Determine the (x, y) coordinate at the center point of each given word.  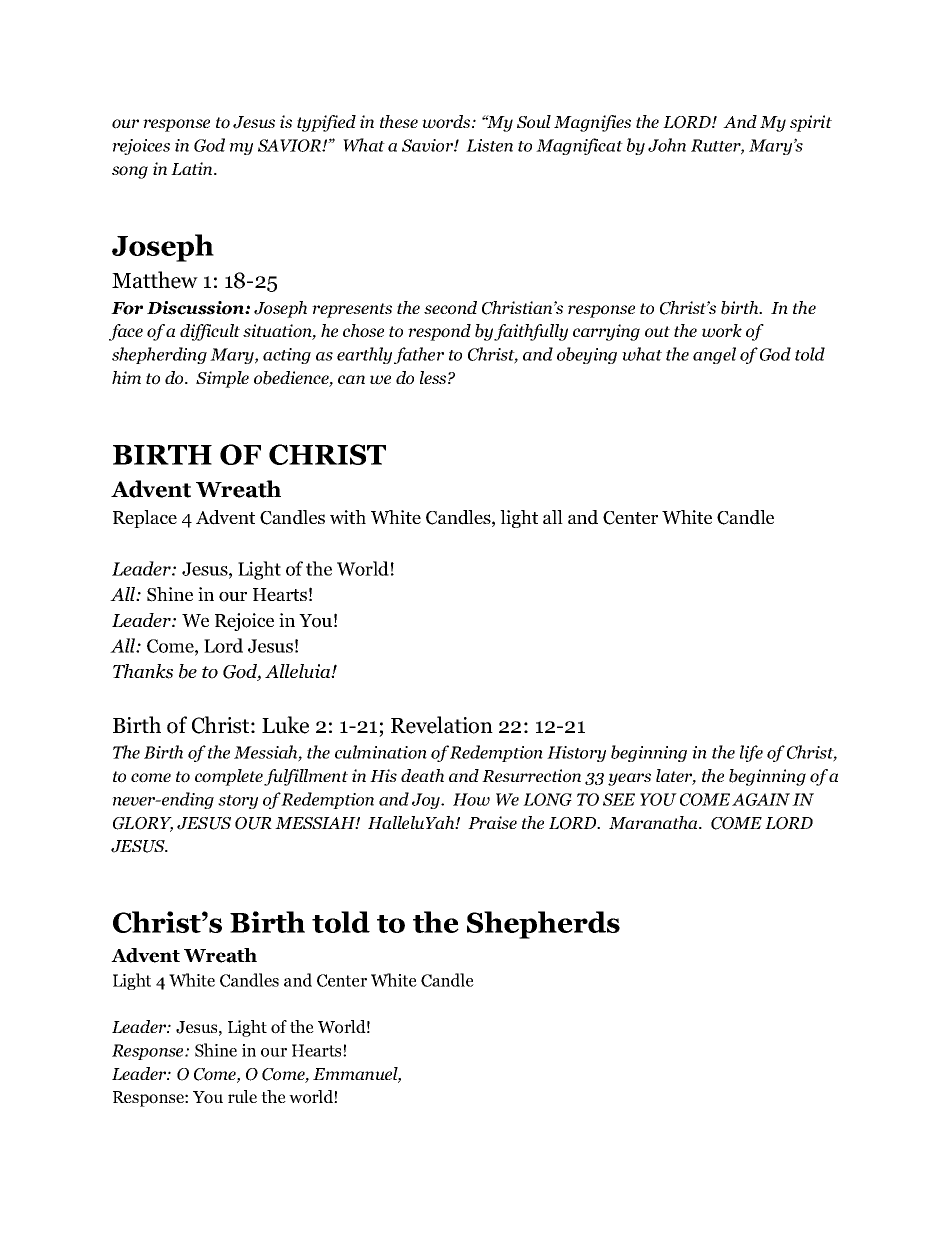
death (422, 775)
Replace (145, 519)
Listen (489, 145)
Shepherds (543, 925)
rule (242, 1096)
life (751, 753)
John (667, 145)
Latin (193, 168)
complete (229, 777)
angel (714, 355)
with (348, 517)
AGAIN (761, 799)
